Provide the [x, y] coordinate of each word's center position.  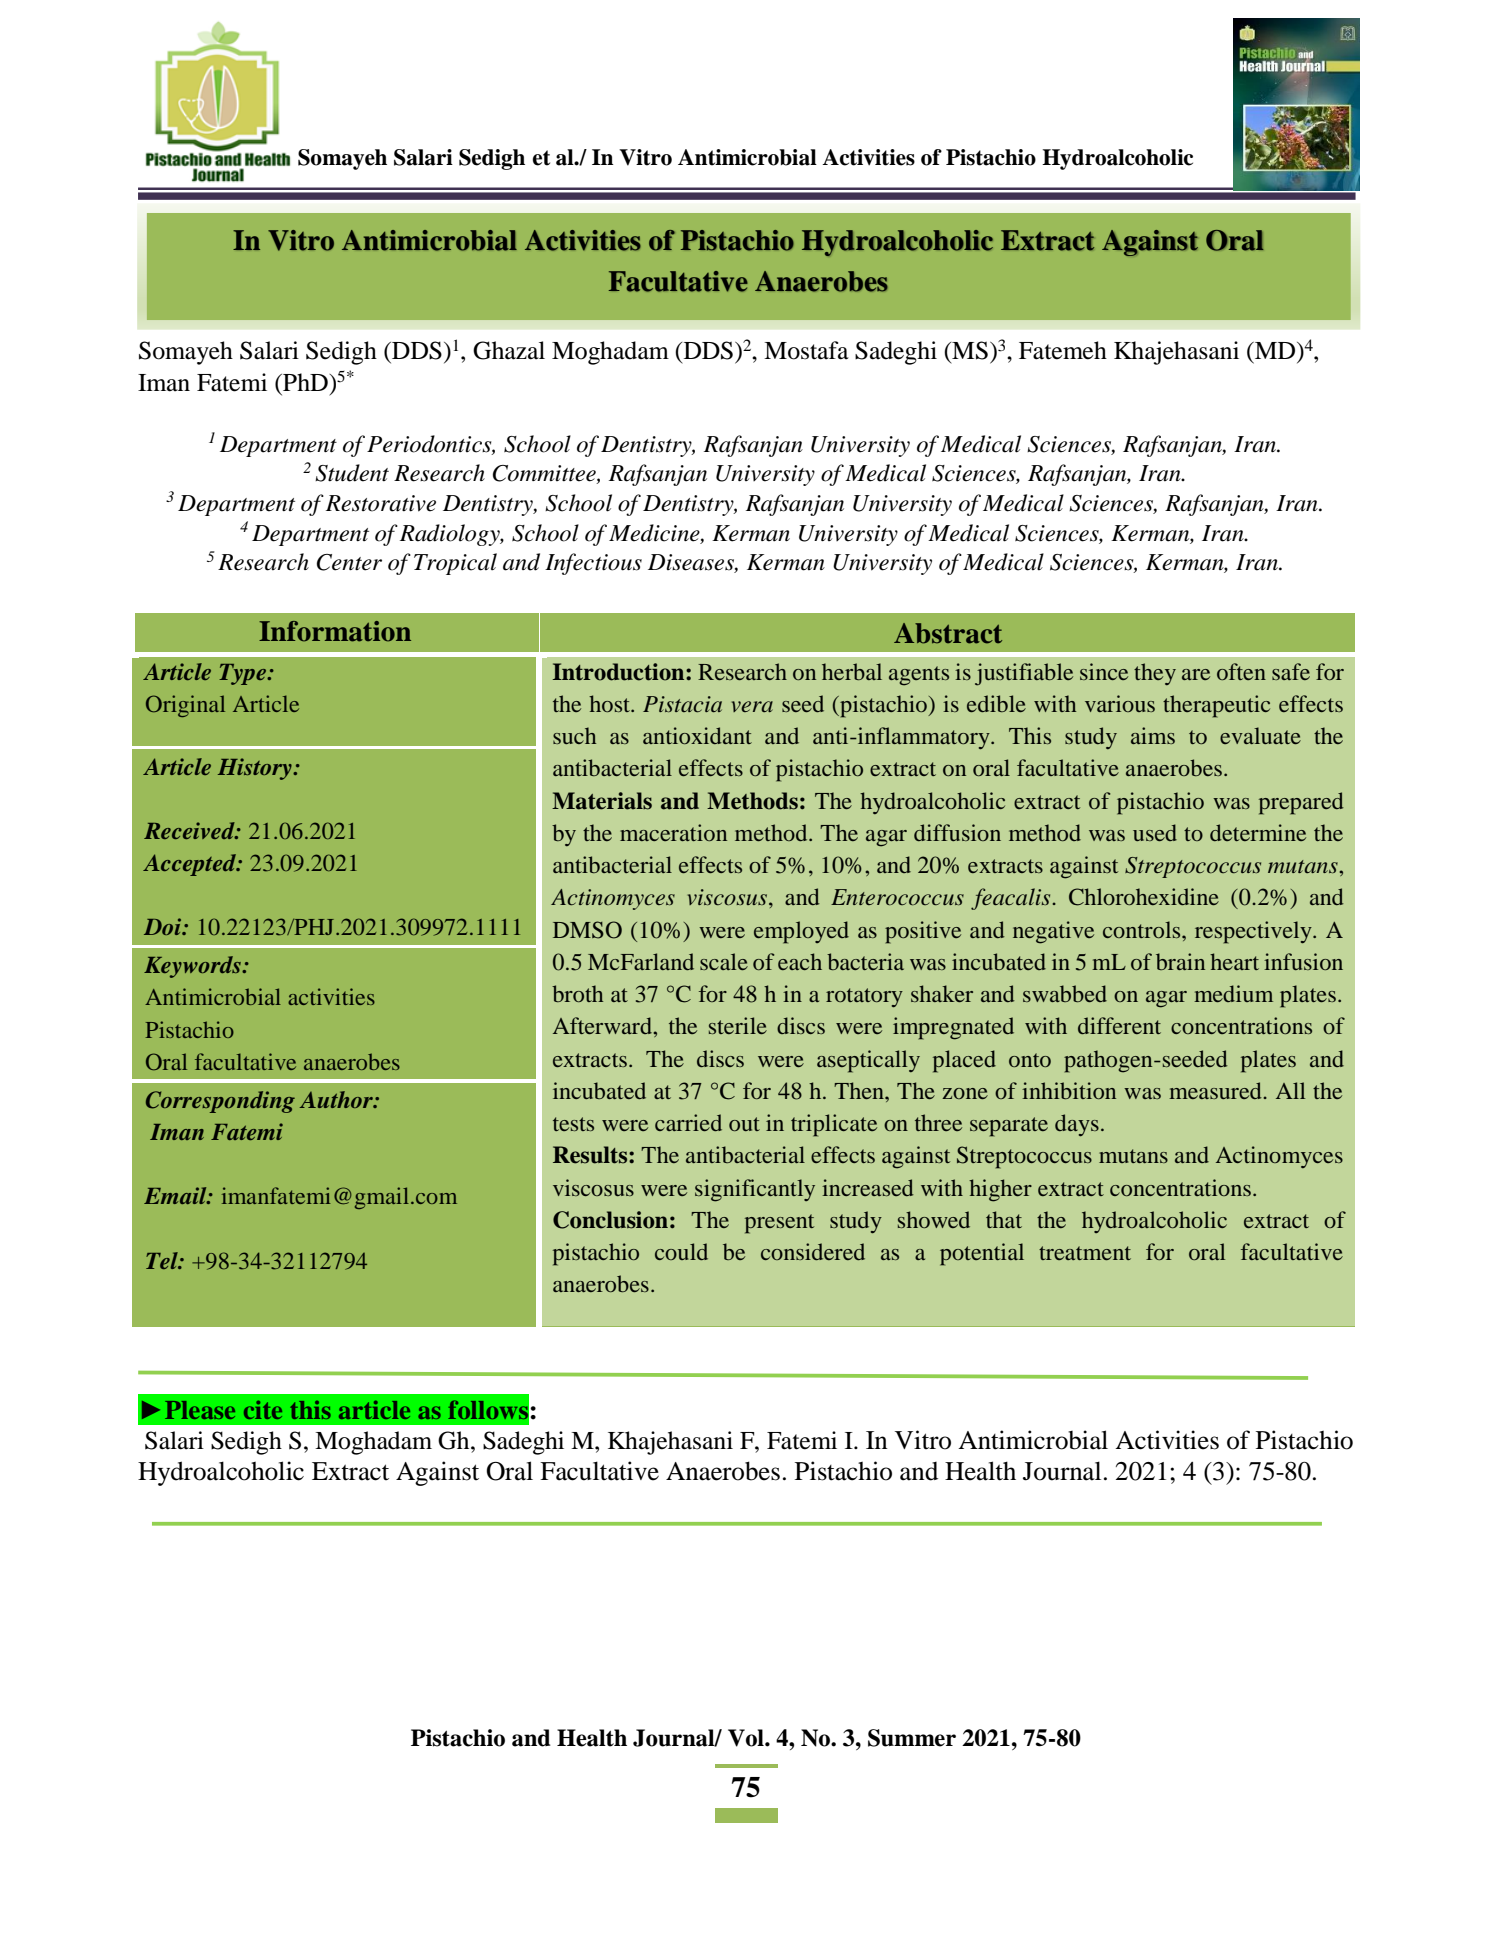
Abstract [948, 633]
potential [982, 1254]
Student [352, 473]
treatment [1085, 1253]
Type [244, 674]
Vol [747, 1738]
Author [337, 1099]
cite [263, 1410]
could [681, 1251]
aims [1153, 735]
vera [752, 706]
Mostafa [806, 350]
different [1119, 1025]
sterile [738, 1025]
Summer [912, 1738]
